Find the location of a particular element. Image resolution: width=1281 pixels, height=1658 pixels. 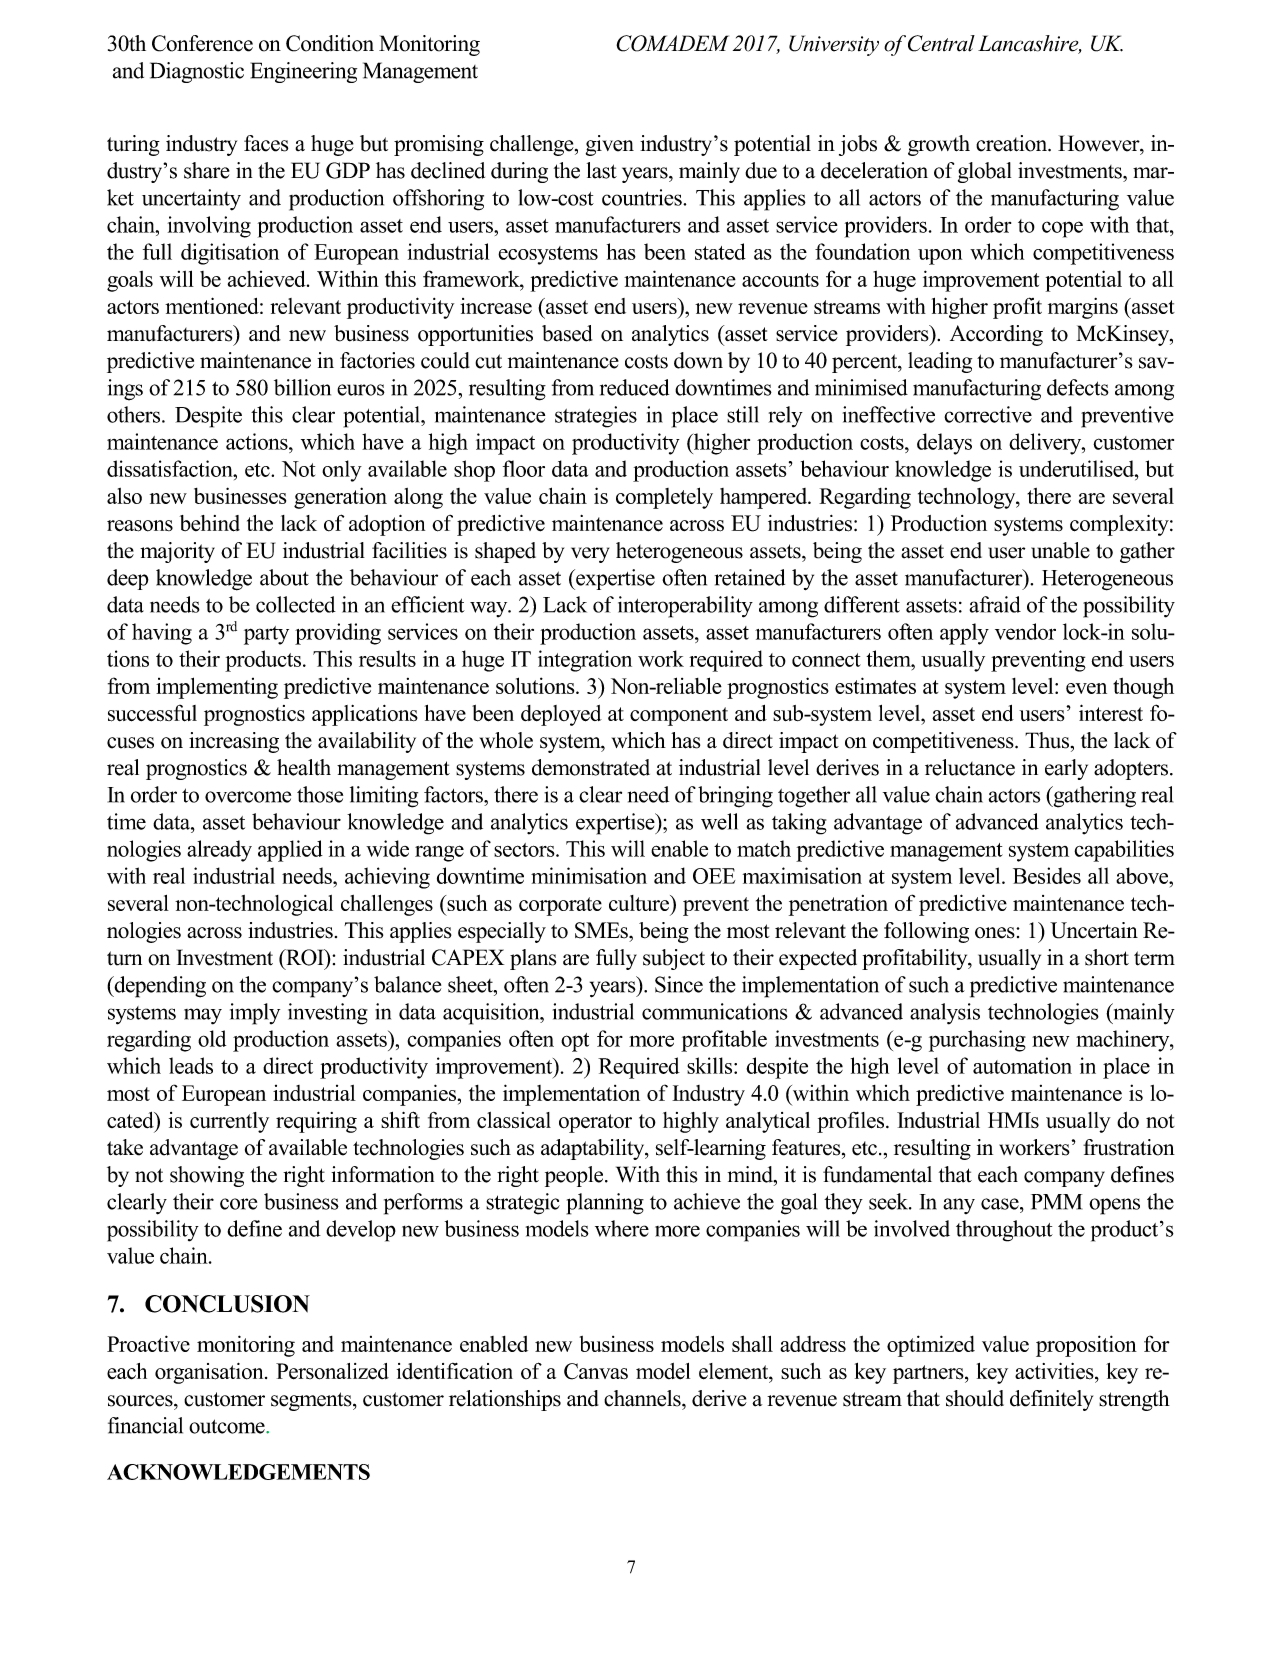

creation is located at coordinates (1013, 143).
